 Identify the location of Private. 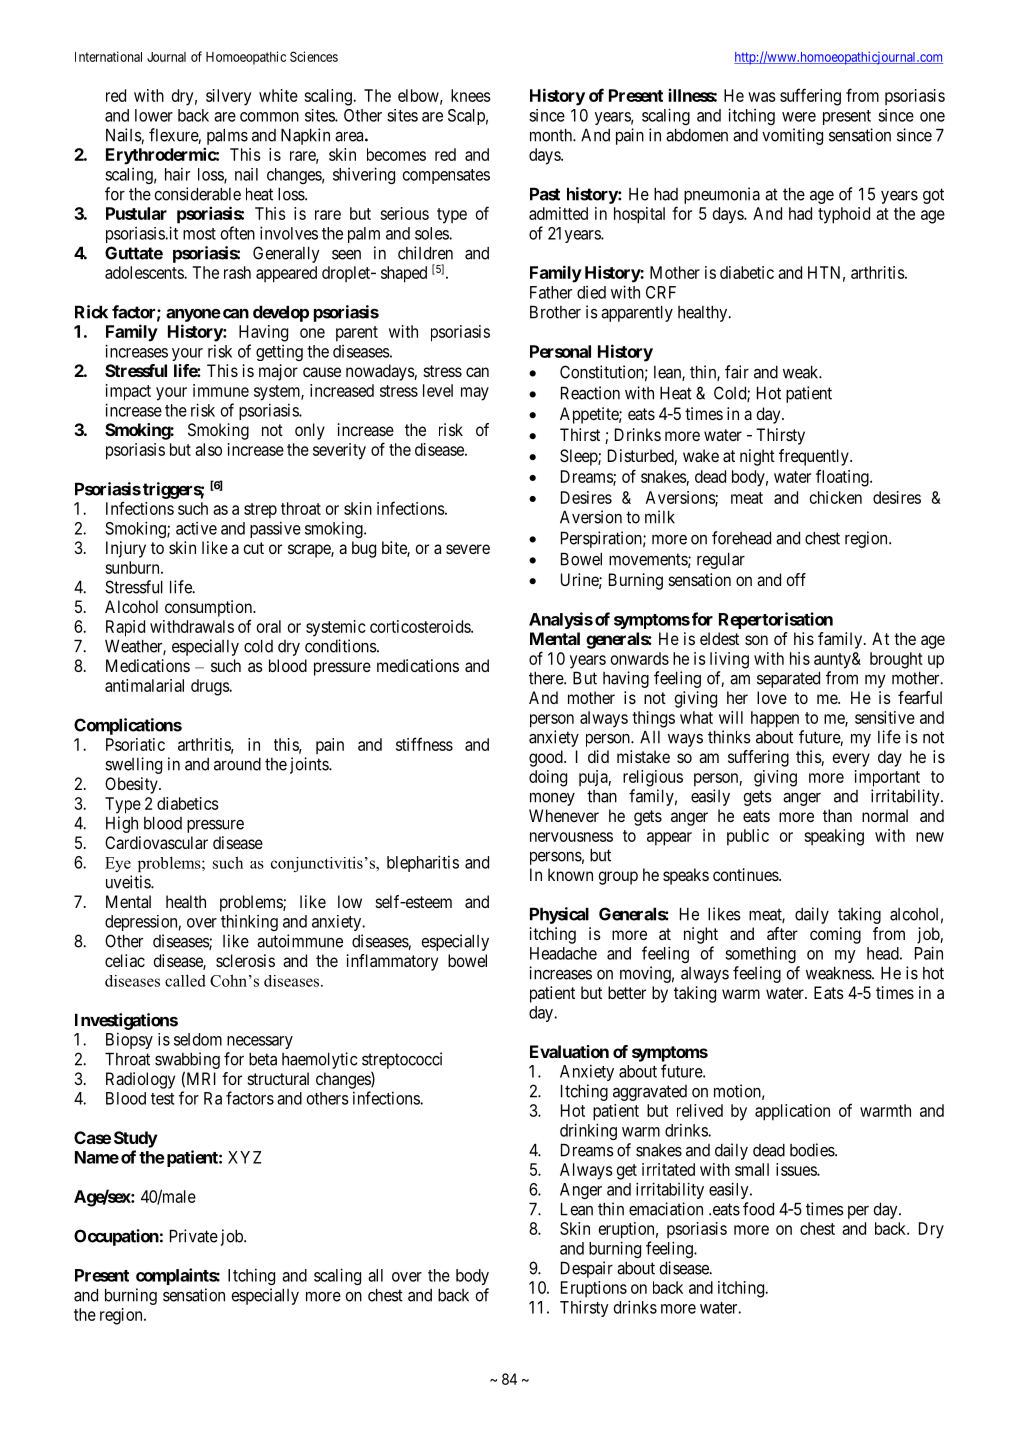
(194, 1236).
